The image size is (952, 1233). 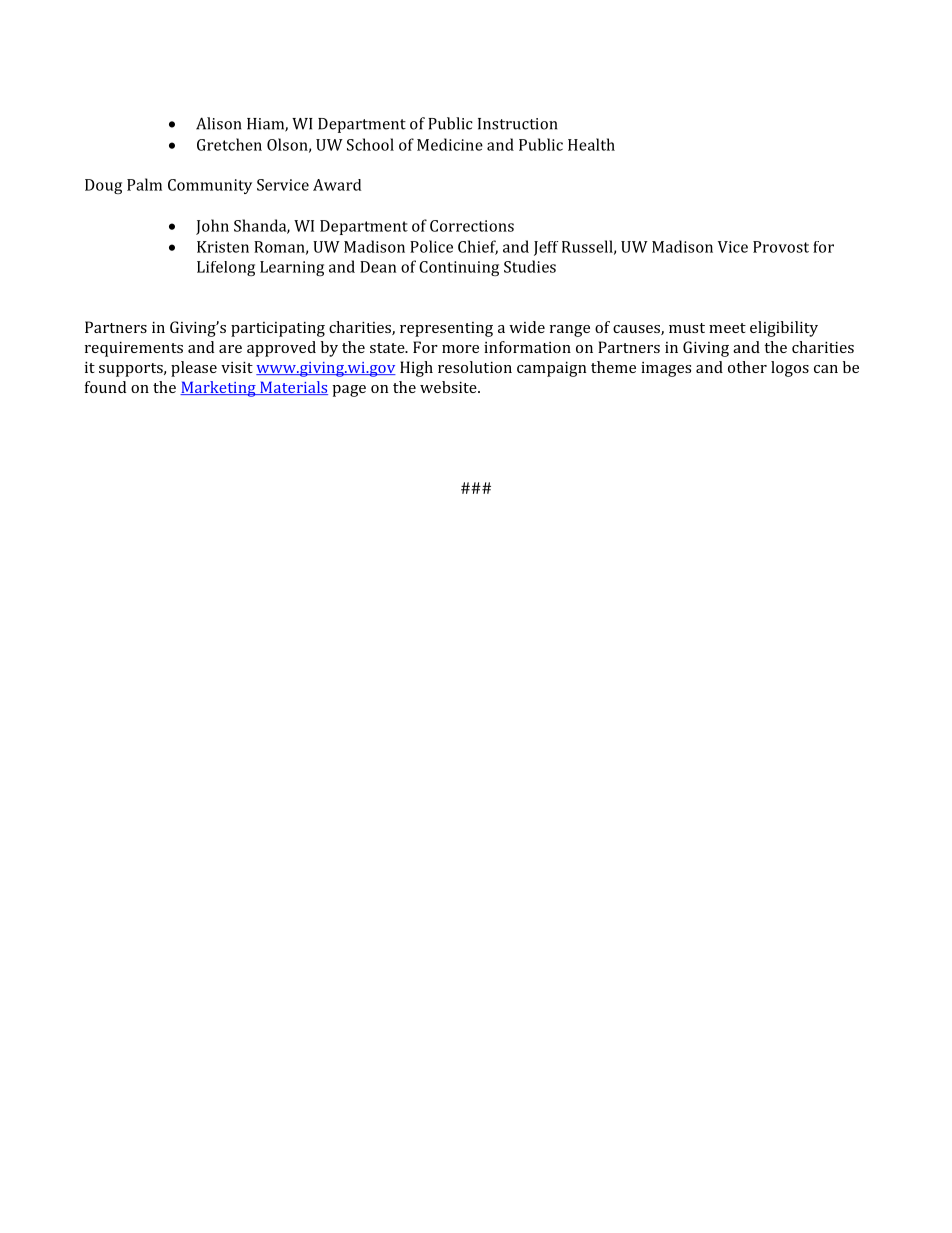 I want to click on Alison, so click(x=218, y=123).
